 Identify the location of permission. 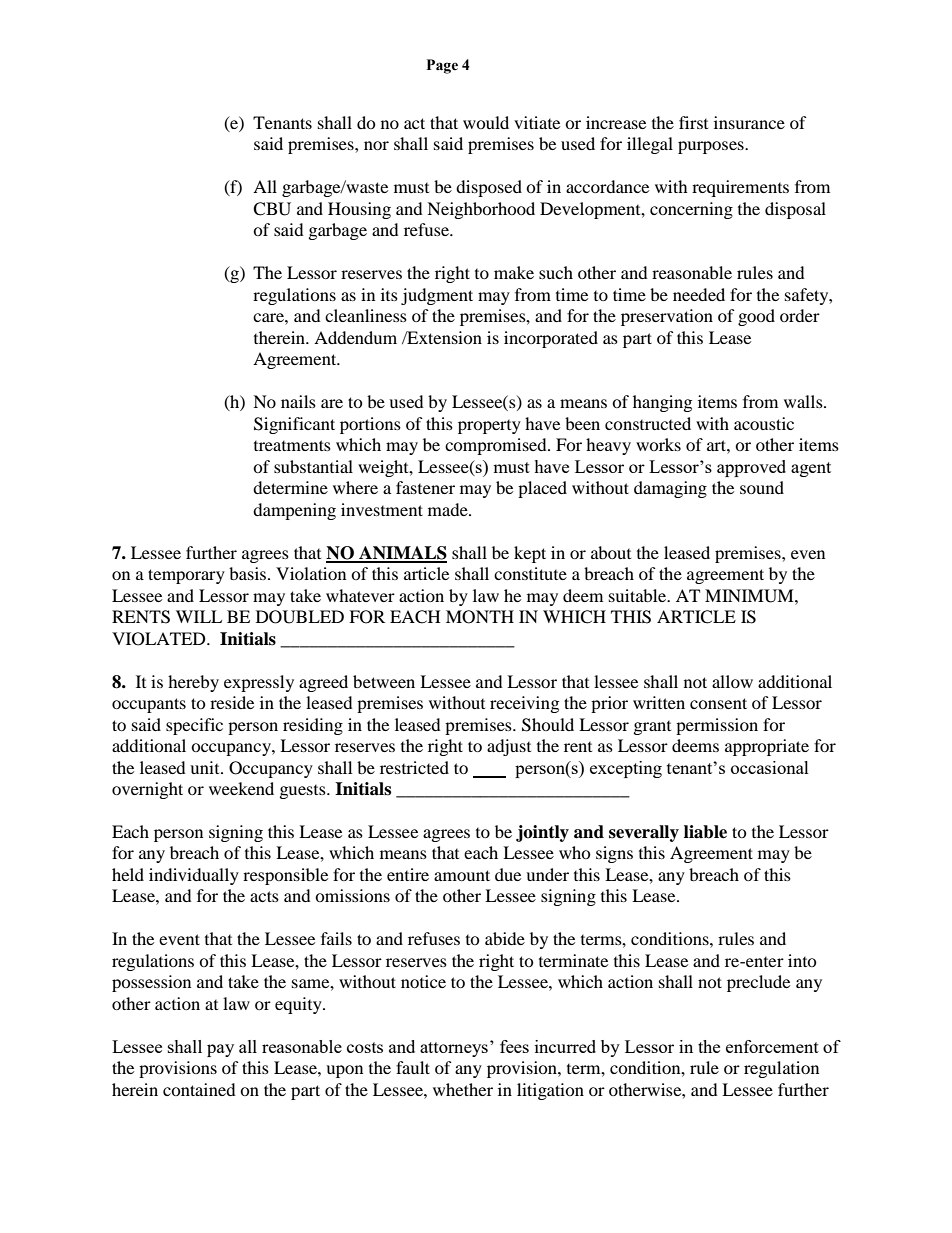
(717, 726).
